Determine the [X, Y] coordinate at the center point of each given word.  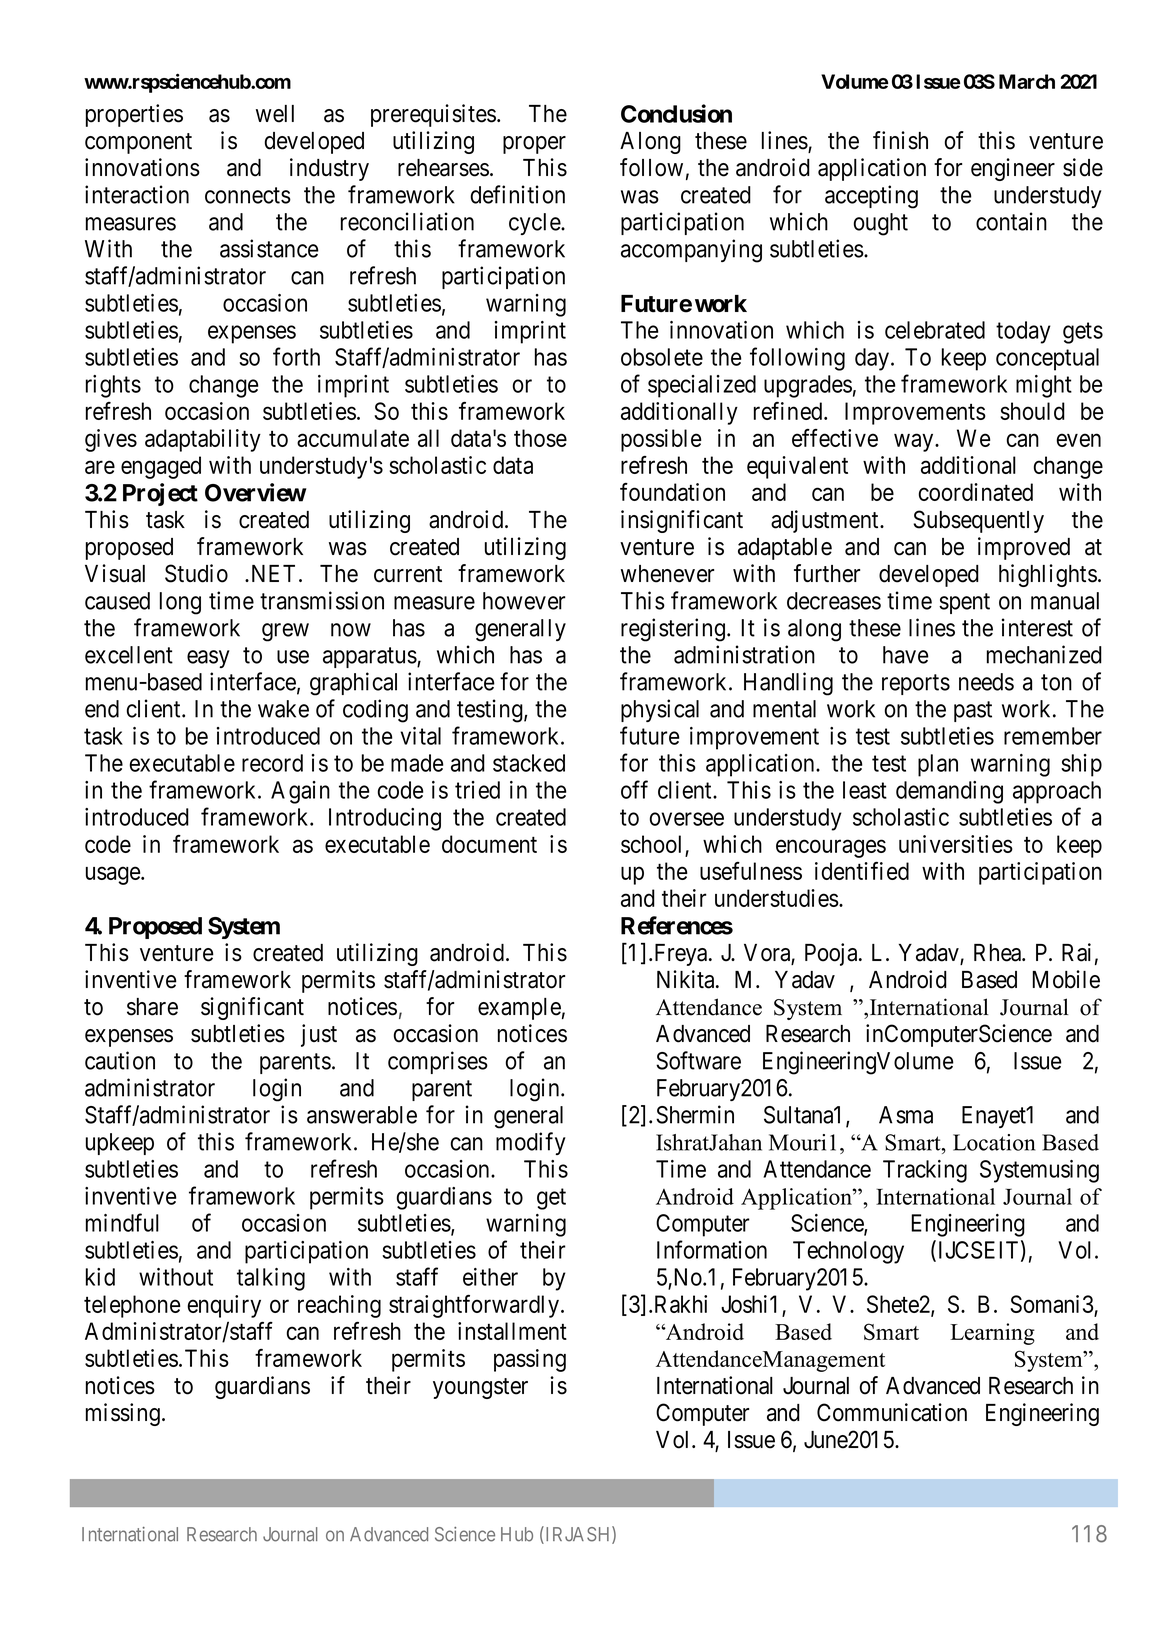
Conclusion [676, 113]
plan [938, 765]
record [272, 763]
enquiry [224, 1306]
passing [530, 1360]
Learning [992, 1334]
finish [900, 140]
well [275, 114]
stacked [529, 763]
